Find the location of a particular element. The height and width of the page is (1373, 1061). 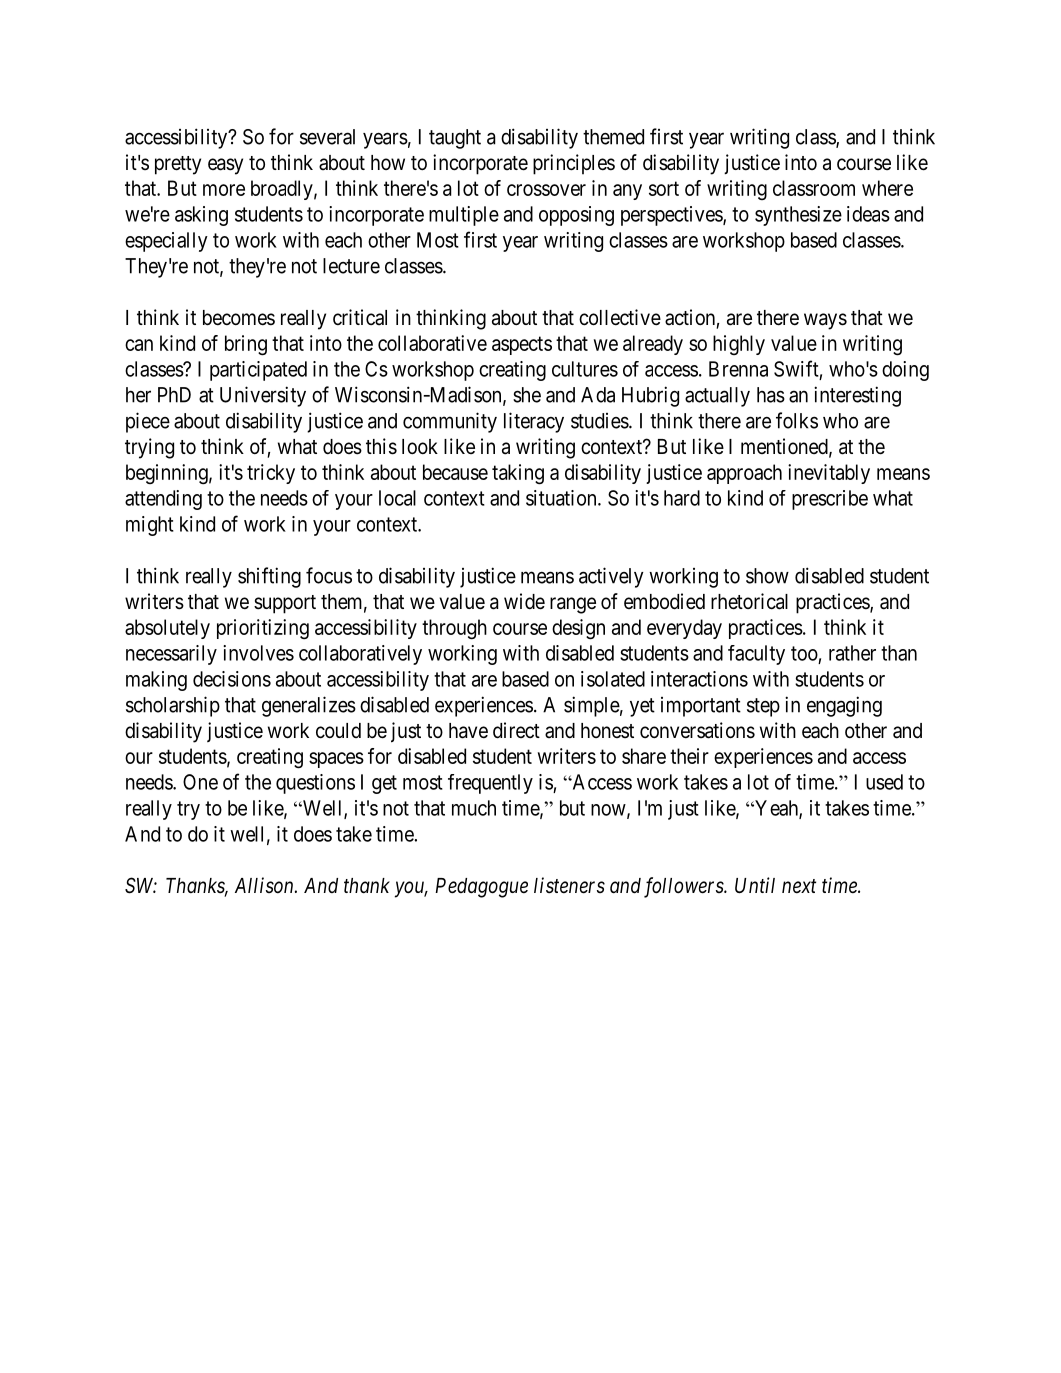

Allison is located at coordinates (265, 885).
